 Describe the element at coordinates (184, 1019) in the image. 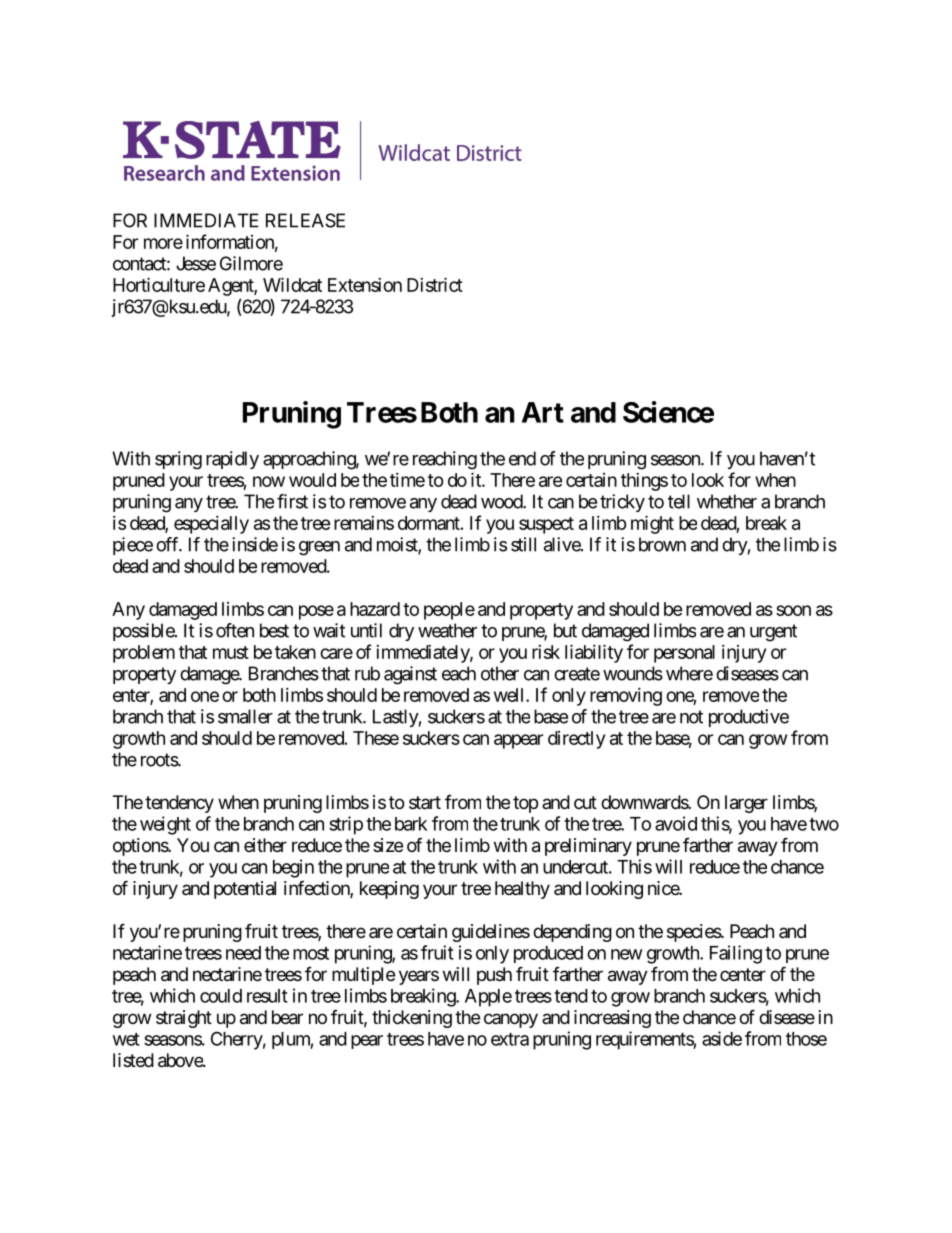

I see `straight` at that location.
